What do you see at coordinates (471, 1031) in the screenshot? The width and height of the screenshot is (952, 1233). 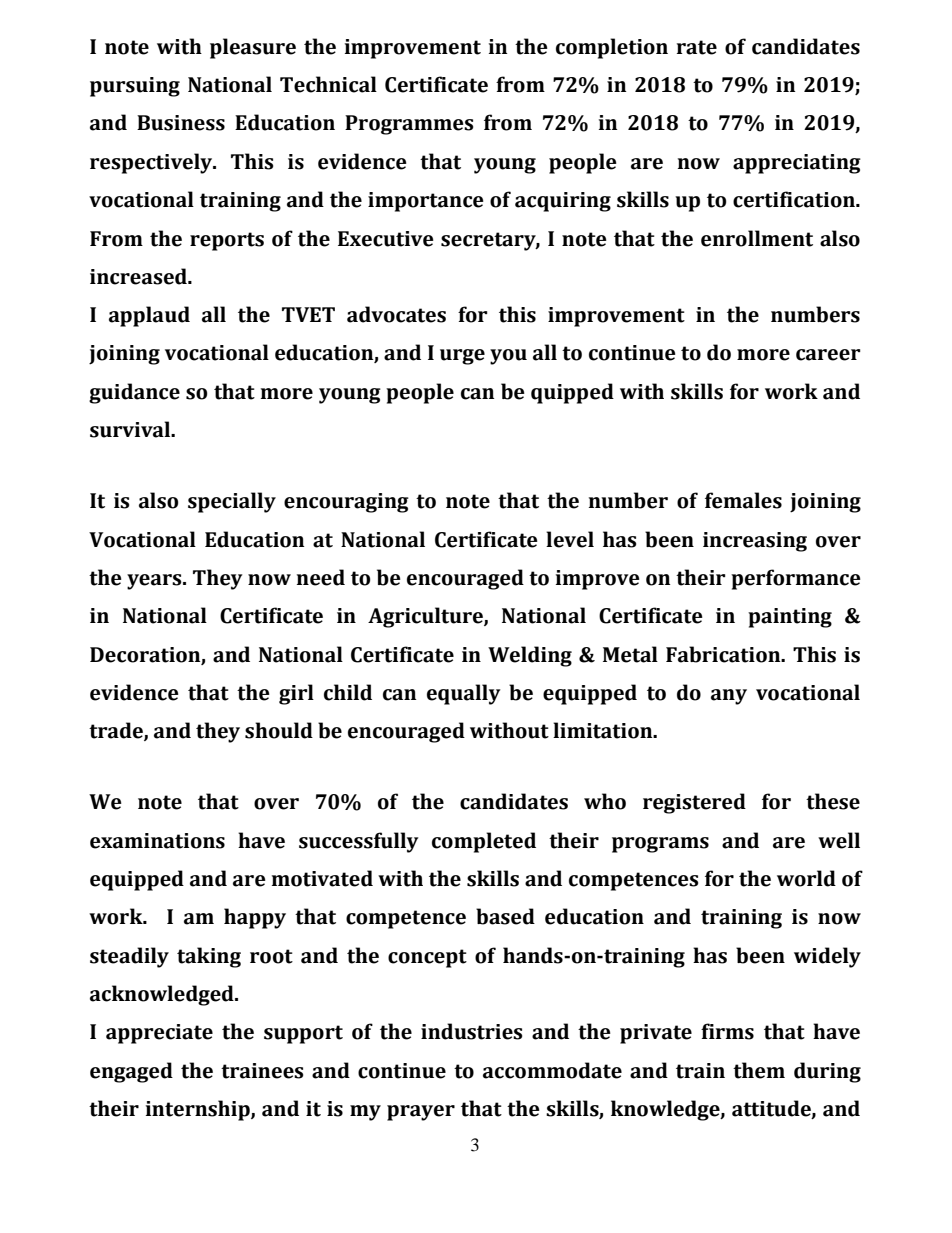 I see `industries` at bounding box center [471, 1031].
